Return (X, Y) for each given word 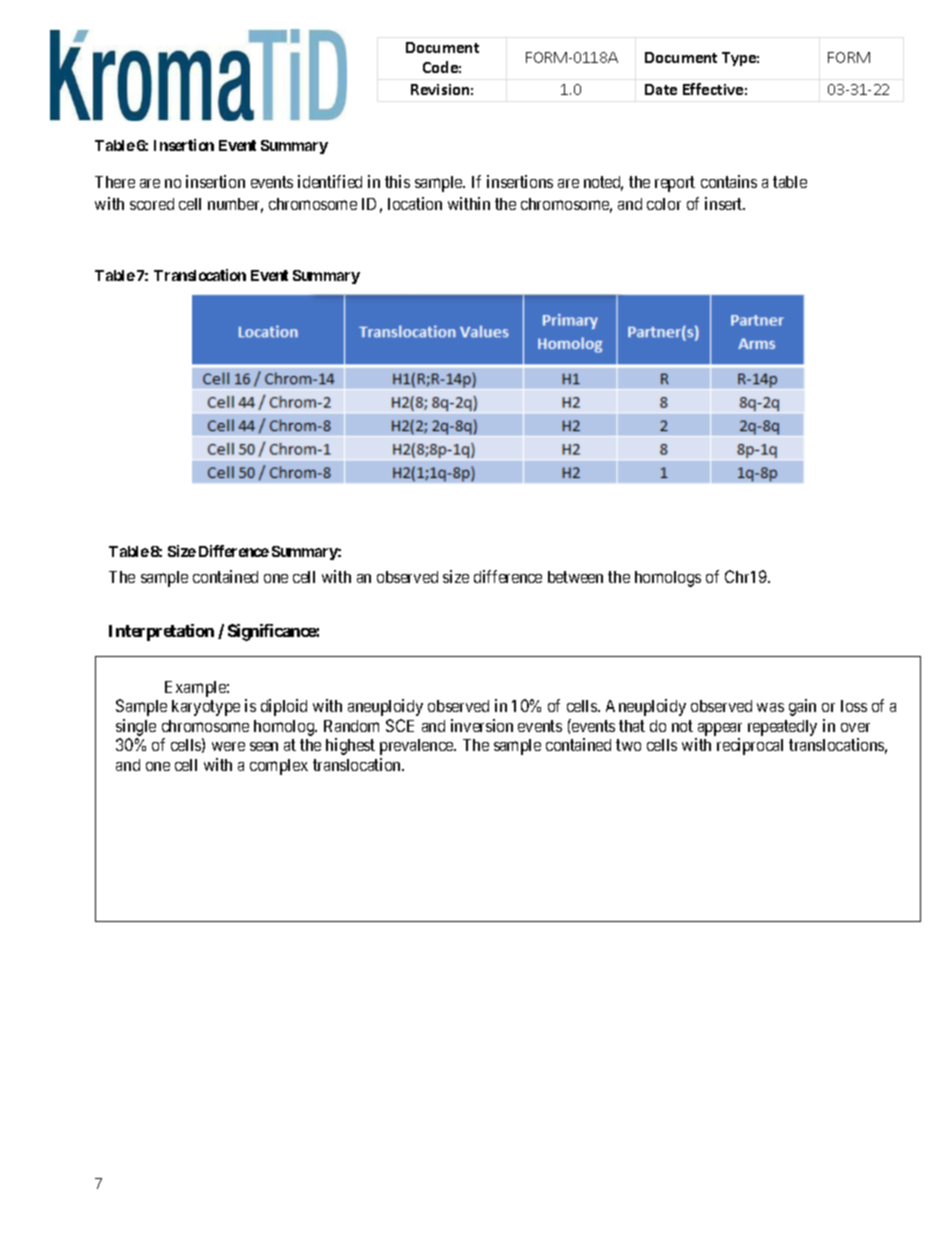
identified (330, 181)
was (770, 707)
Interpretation (161, 632)
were (228, 746)
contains (729, 181)
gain (802, 707)
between (575, 577)
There (115, 182)
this (397, 181)
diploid (284, 707)
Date (661, 89)
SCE (400, 725)
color (664, 204)
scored (152, 204)
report (675, 184)
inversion (482, 725)
